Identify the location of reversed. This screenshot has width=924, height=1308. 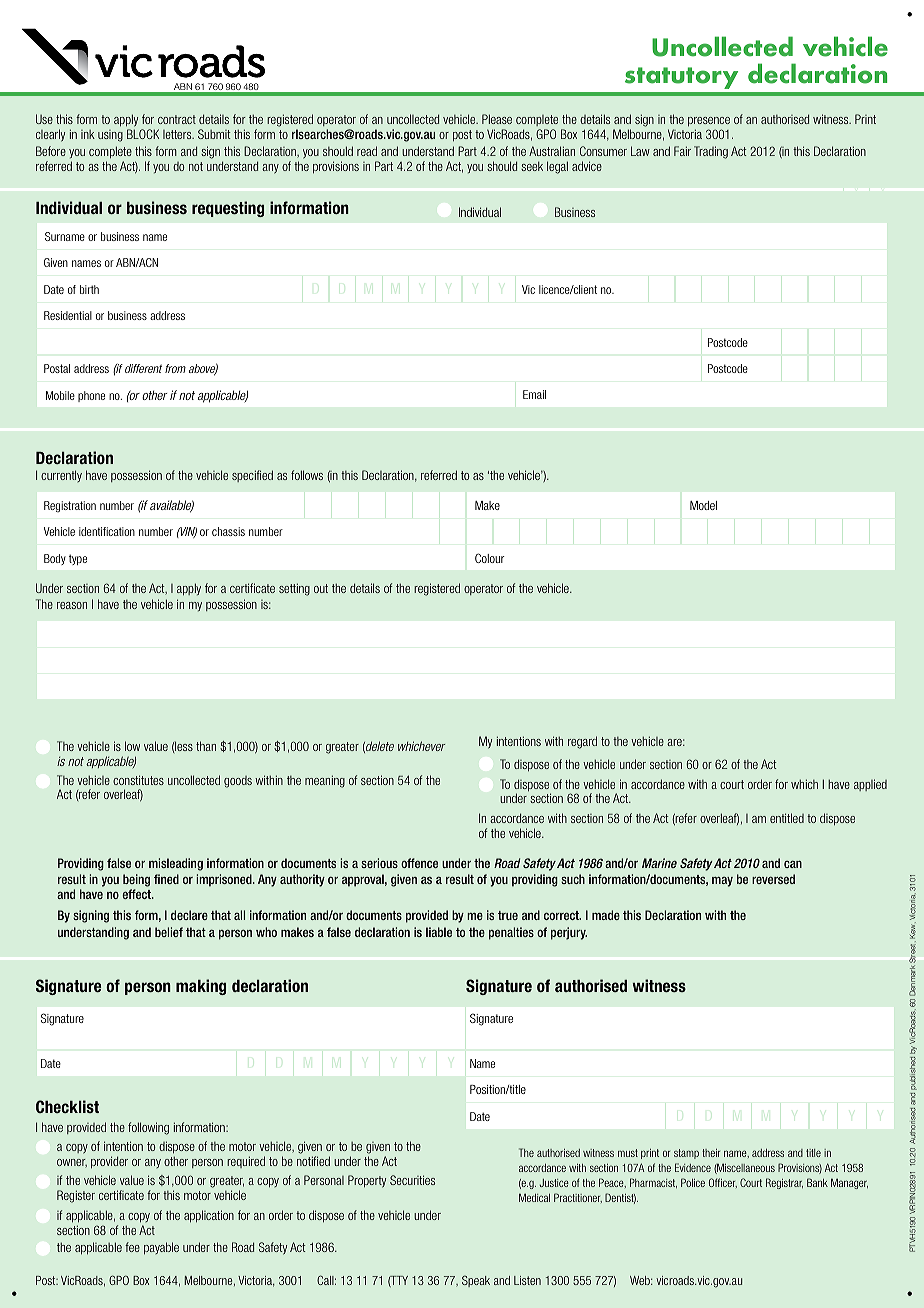
(773, 879).
